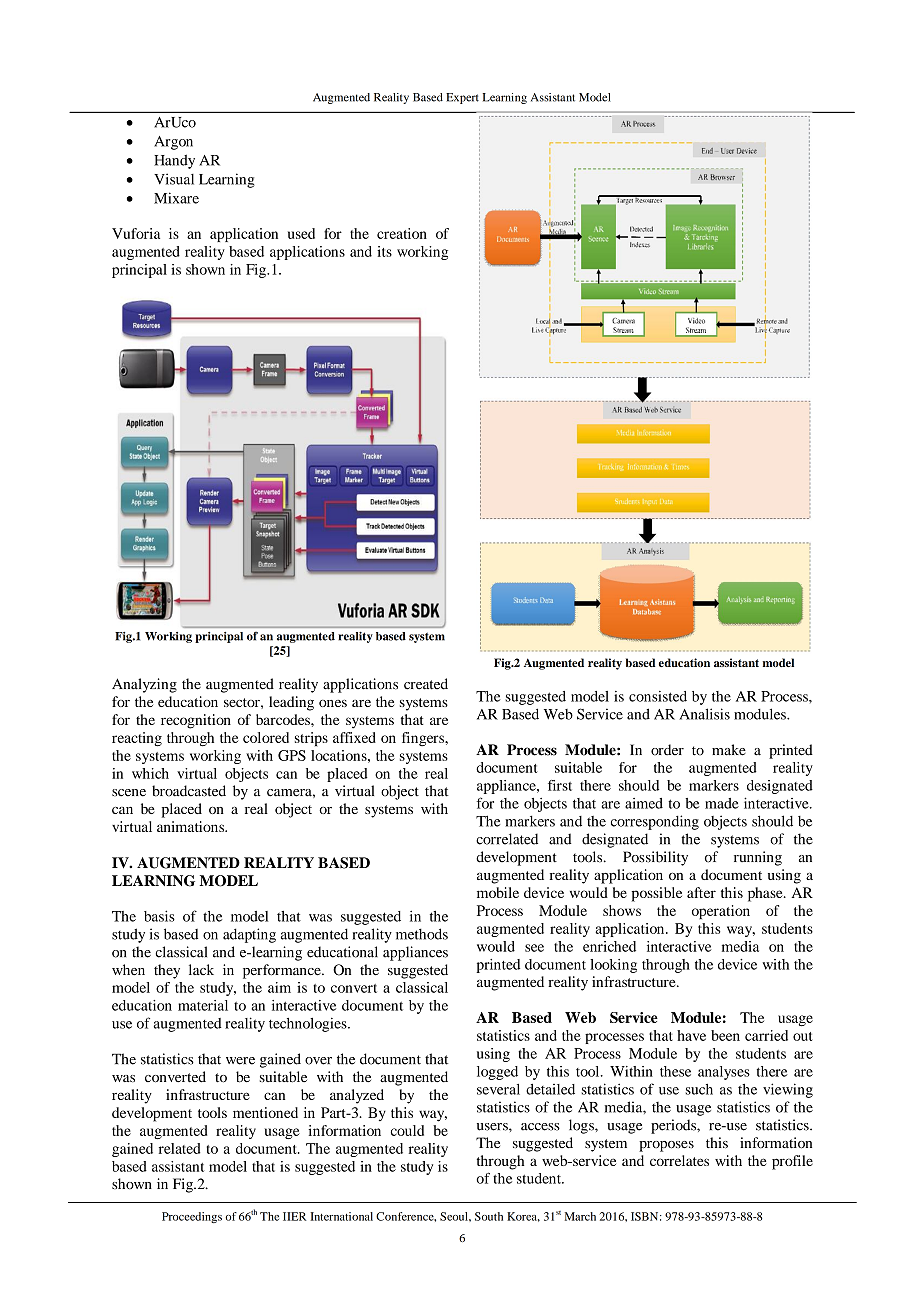 Image resolution: width=924 pixels, height=1308 pixels. What do you see at coordinates (489, 1216) in the image?
I see `South` at bounding box center [489, 1216].
